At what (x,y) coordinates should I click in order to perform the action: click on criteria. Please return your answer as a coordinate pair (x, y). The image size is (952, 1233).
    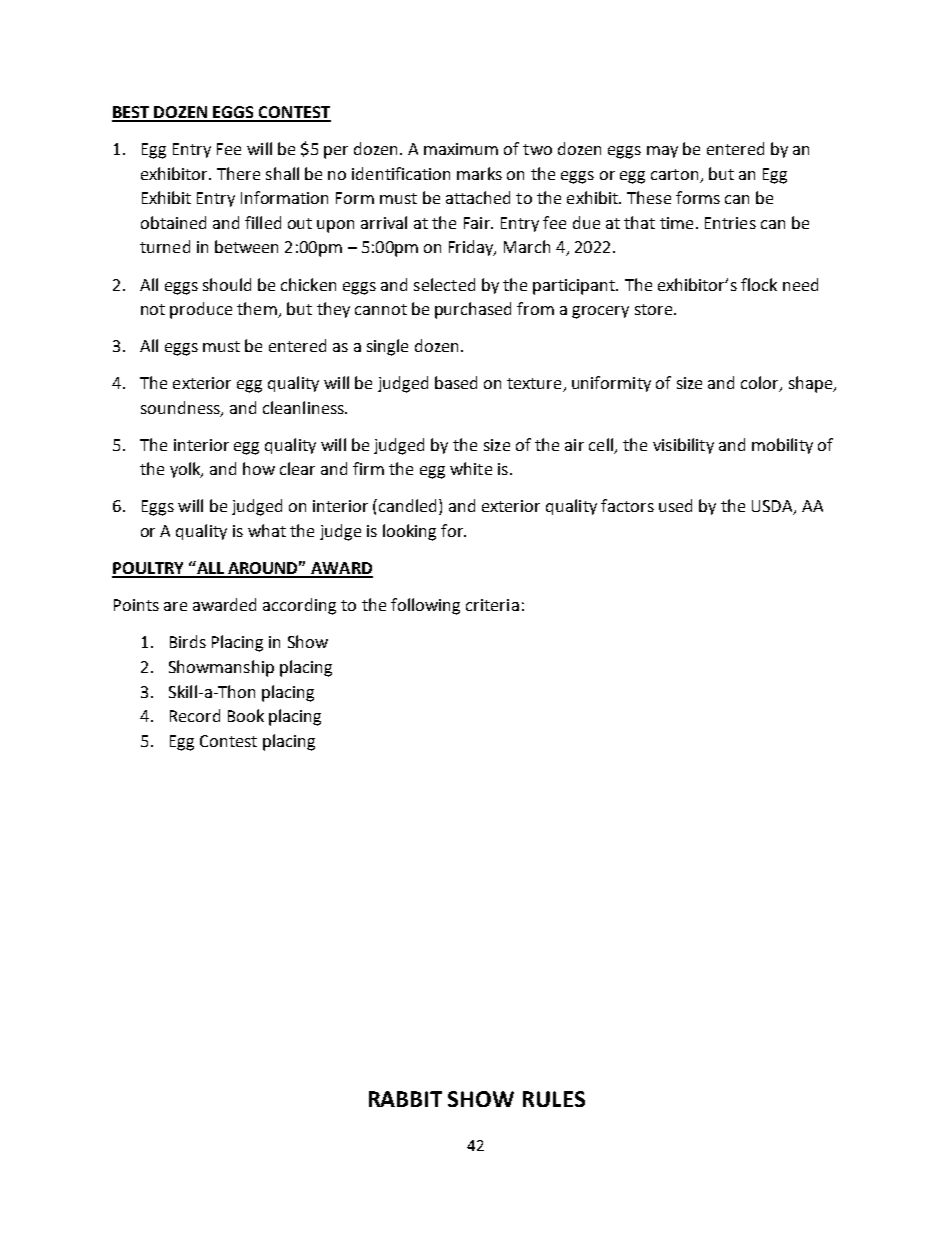
    Looking at the image, I should click on (492, 605).
